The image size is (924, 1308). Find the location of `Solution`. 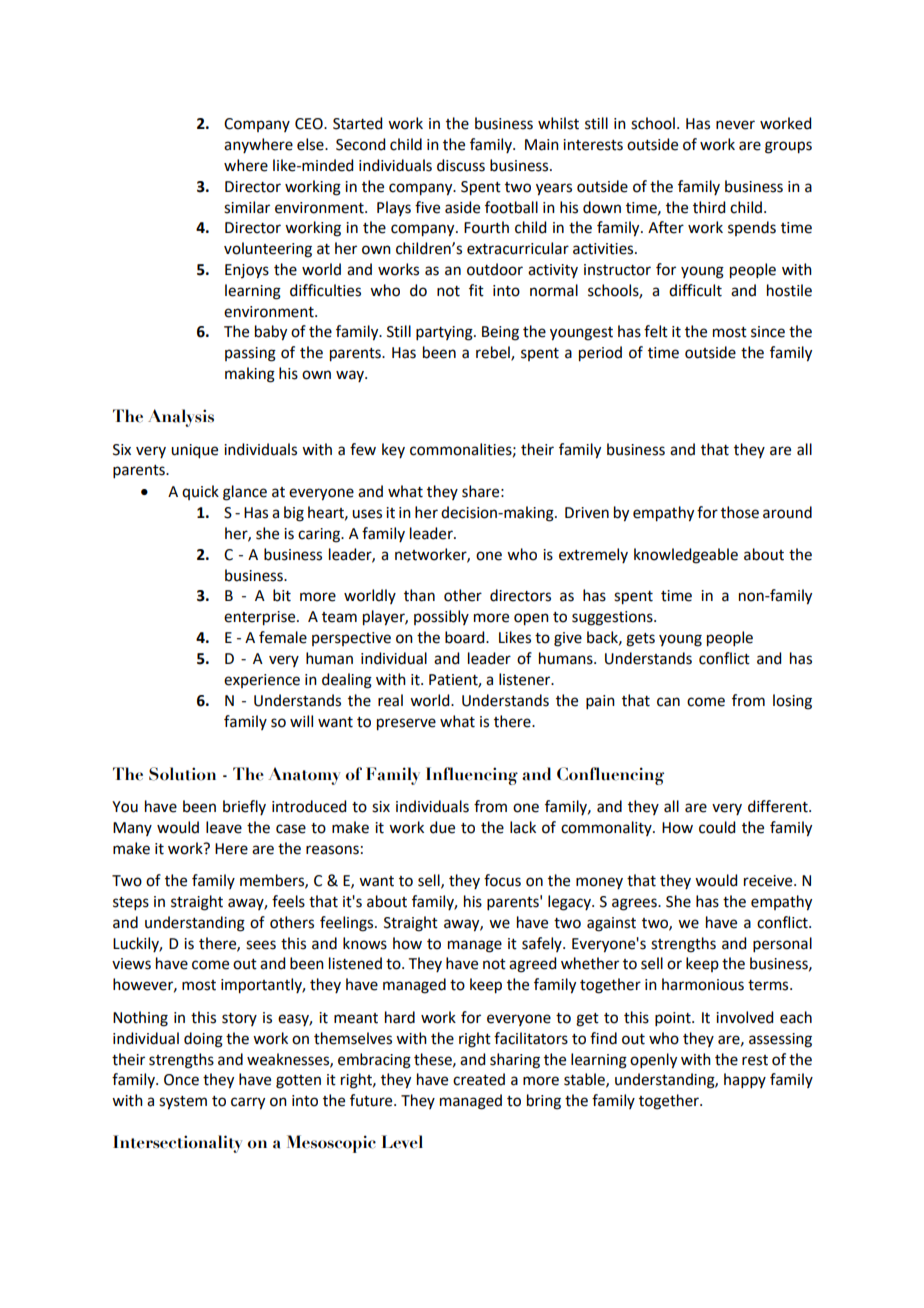

Solution is located at coordinates (182, 774).
